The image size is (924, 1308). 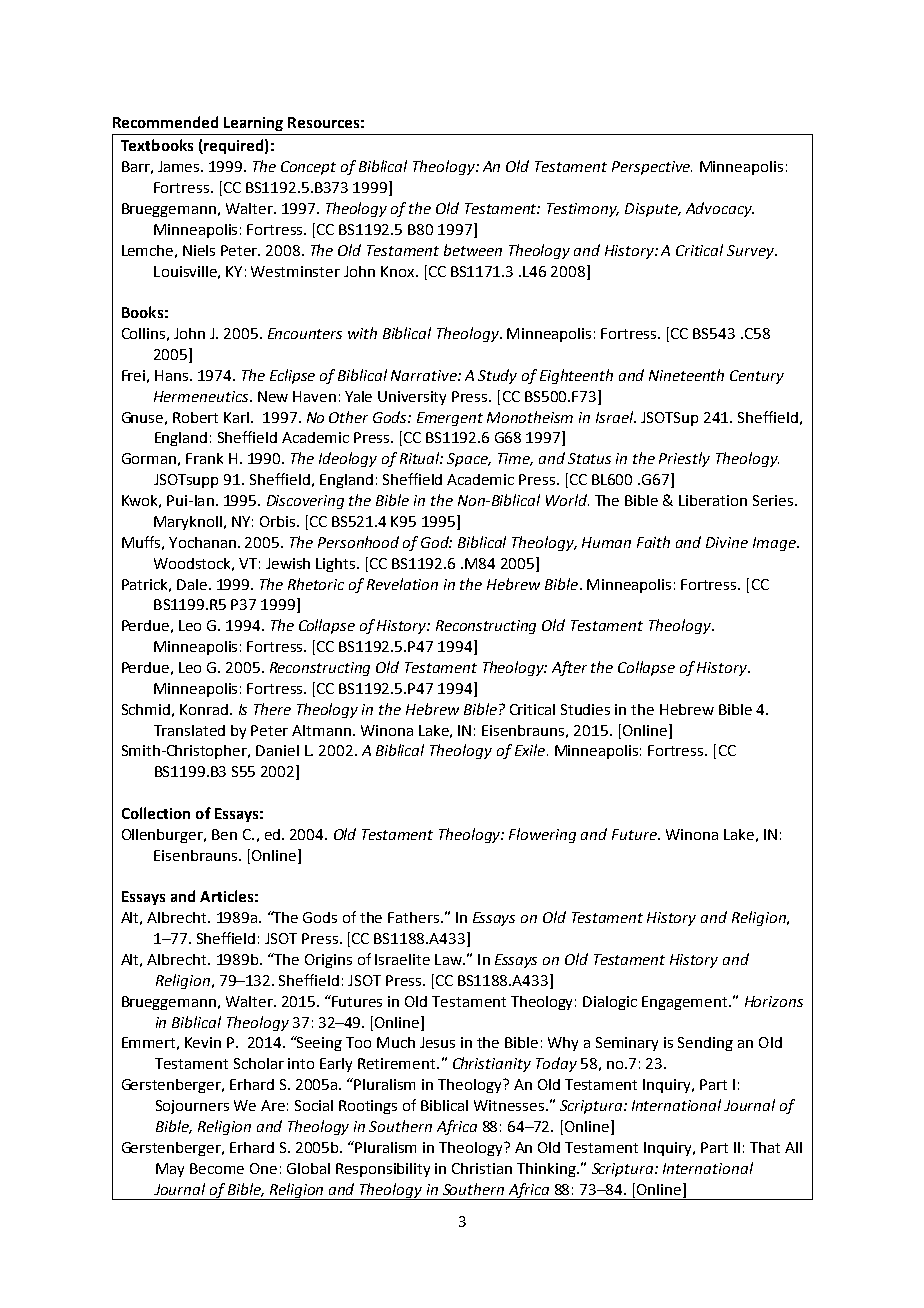 I want to click on Divine, so click(x=727, y=542).
